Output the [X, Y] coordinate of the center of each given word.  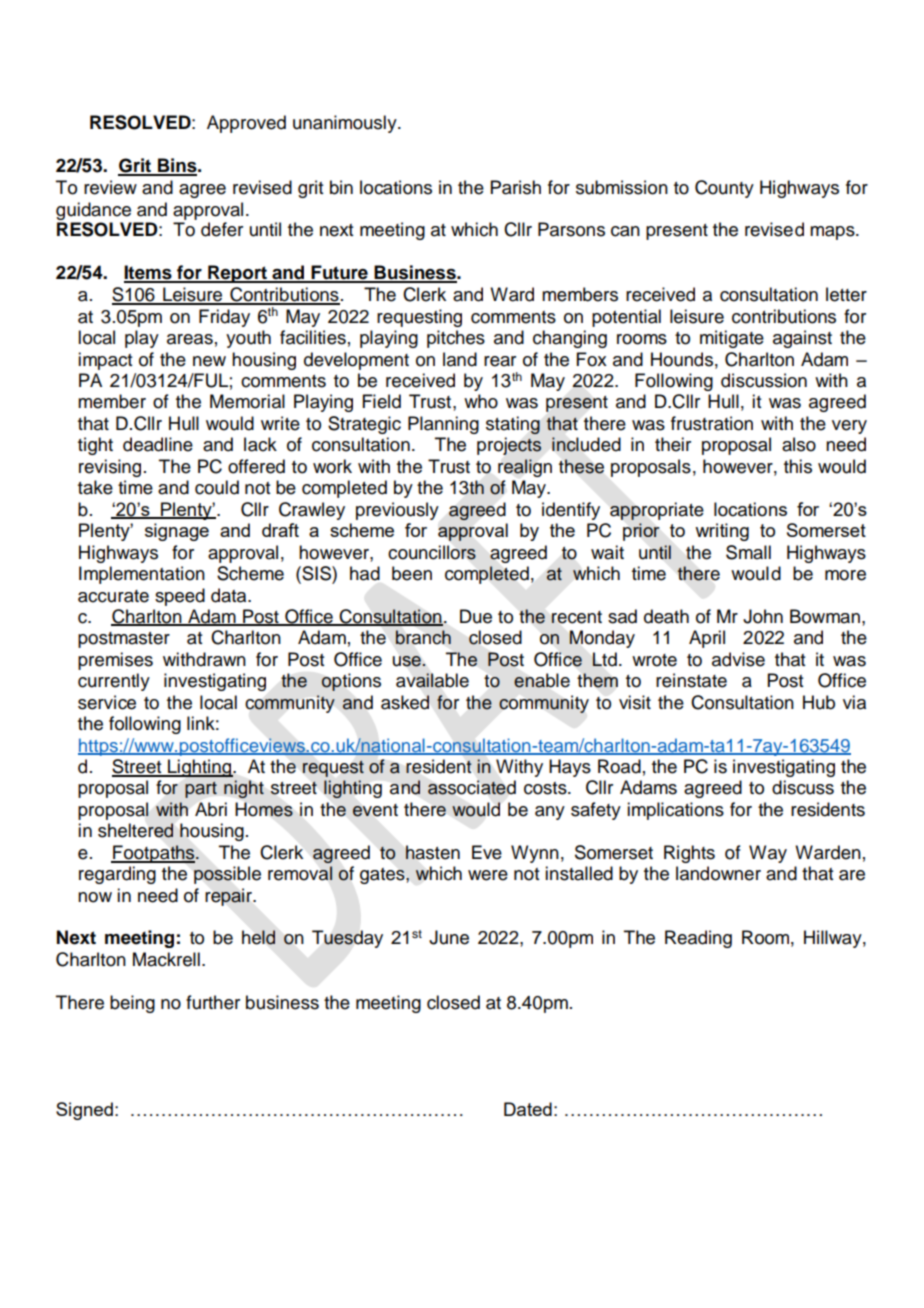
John [763, 616]
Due [476, 616]
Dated [528, 1109]
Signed [84, 1111]
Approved [246, 124]
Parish [516, 187]
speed [180, 597]
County [724, 189]
